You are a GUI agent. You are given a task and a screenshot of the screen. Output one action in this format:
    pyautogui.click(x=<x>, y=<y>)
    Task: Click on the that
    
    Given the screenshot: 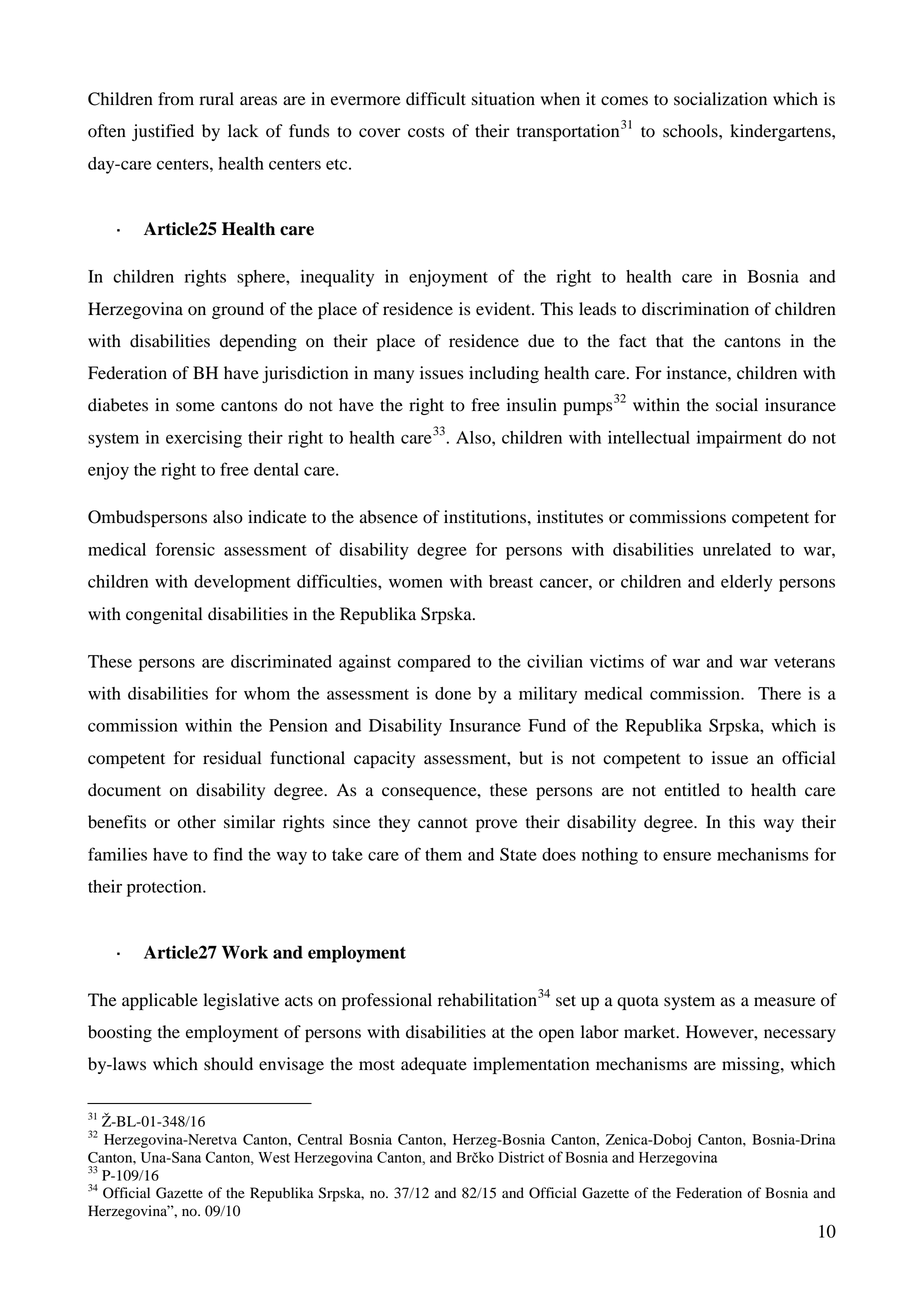 What is the action you would take?
    pyautogui.click(x=670, y=341)
